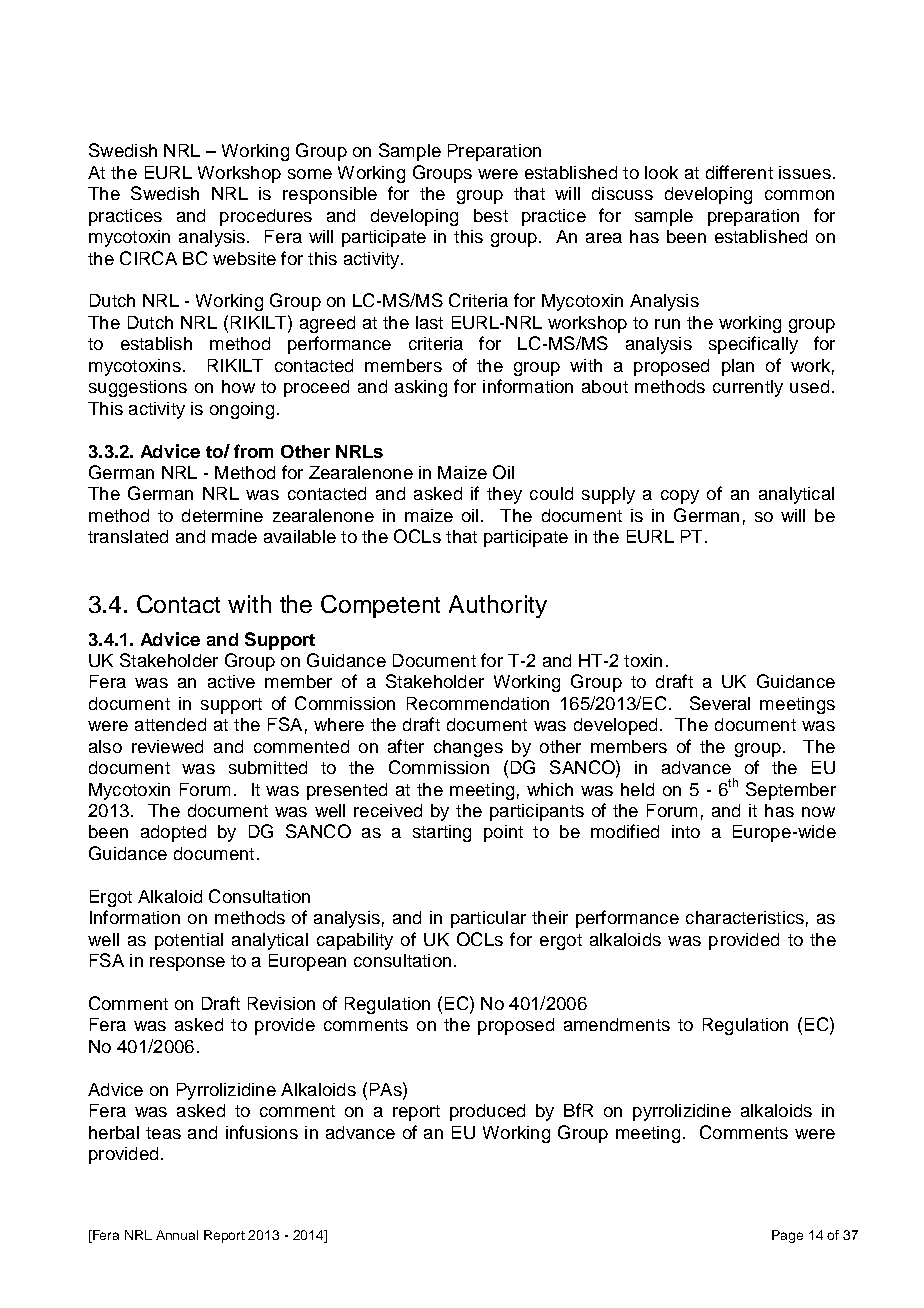 The width and height of the screenshot is (924, 1308). I want to click on determine, so click(222, 515).
